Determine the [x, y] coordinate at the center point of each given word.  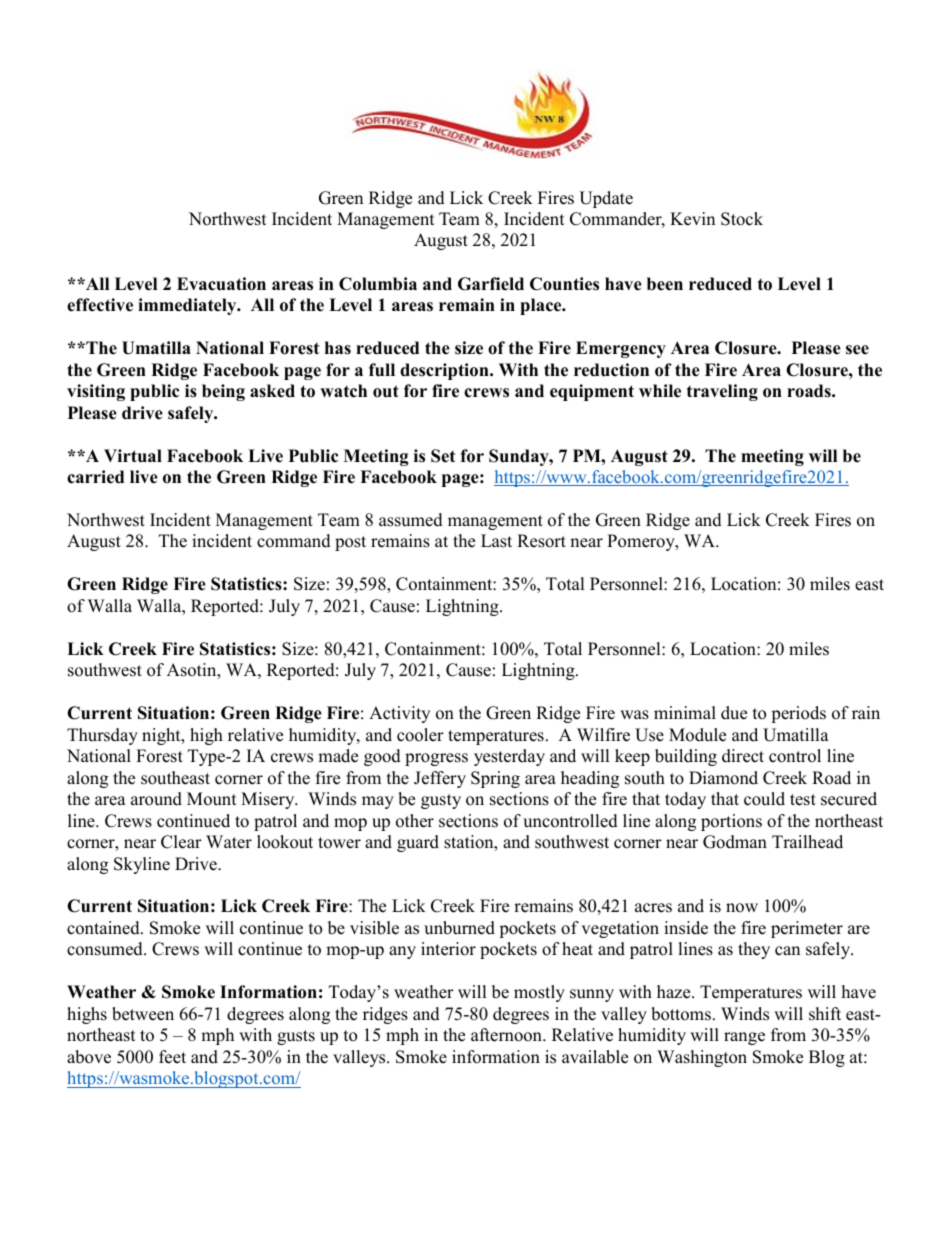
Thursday [102, 736]
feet [172, 1057]
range [744, 1038]
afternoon [507, 1035]
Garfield [491, 284]
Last [496, 541]
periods [798, 714]
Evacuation [221, 284]
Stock [742, 219]
